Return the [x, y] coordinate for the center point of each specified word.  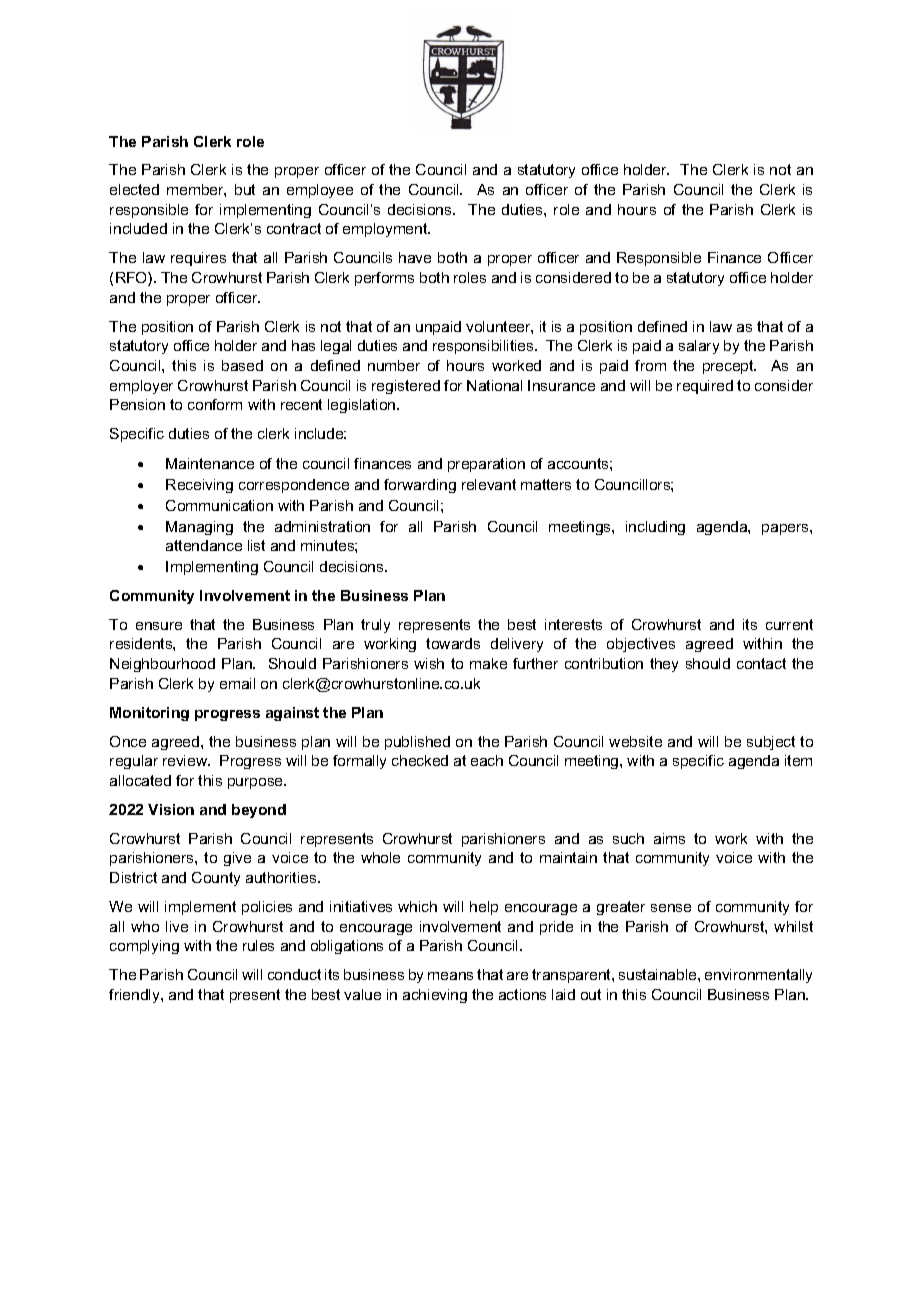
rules [258, 945]
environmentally [758, 976]
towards [453, 643]
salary [699, 347]
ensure [159, 626]
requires [198, 259]
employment [386, 230]
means [450, 976]
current [789, 624]
